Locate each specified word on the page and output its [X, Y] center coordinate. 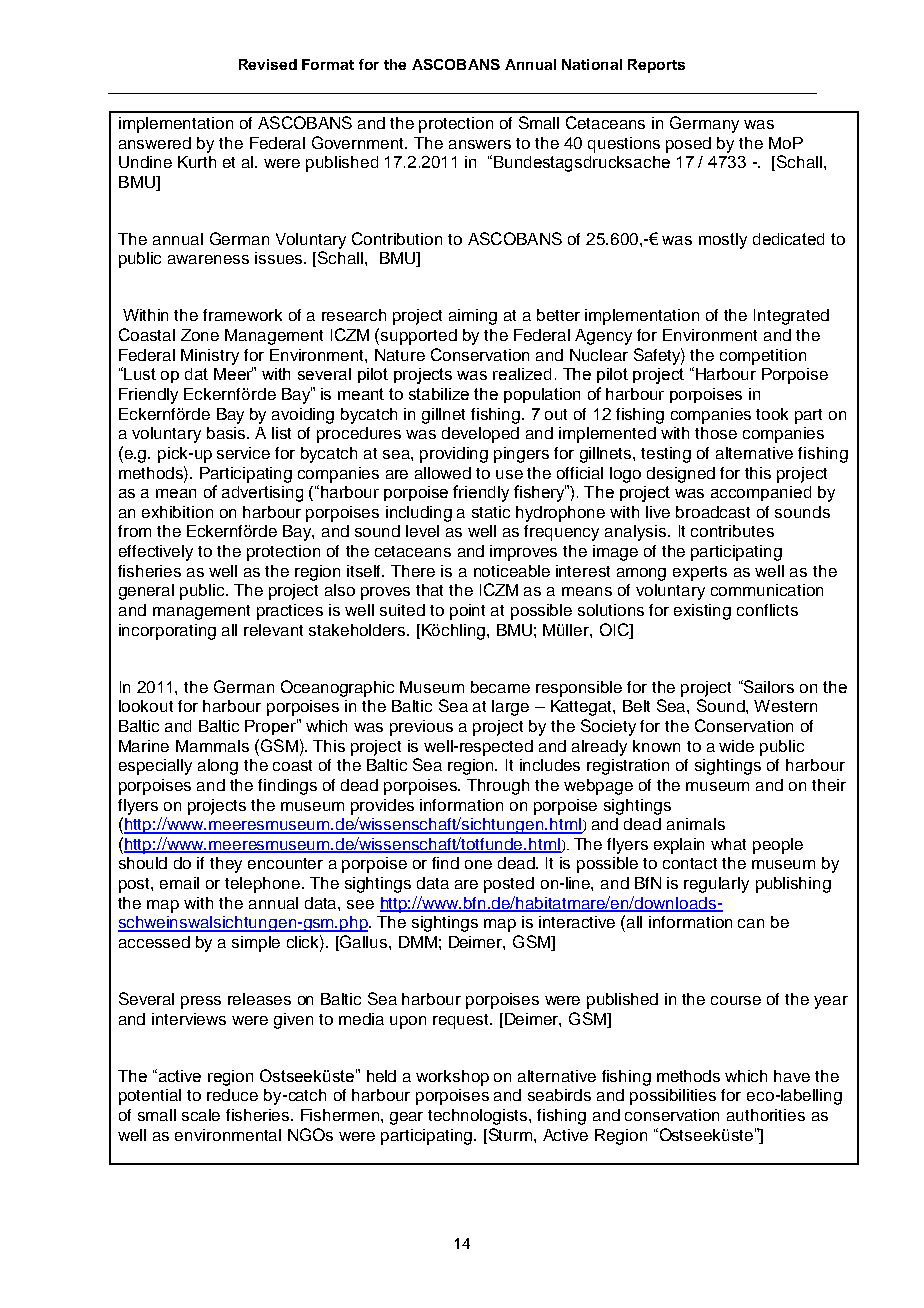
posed [688, 145]
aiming [473, 317]
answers [480, 144]
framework [242, 315]
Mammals [212, 746]
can [751, 923]
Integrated [791, 317]
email [179, 883]
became [500, 687]
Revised [268, 64]
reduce [232, 1095]
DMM [418, 942]
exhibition [177, 512]
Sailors [768, 686]
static [491, 512]
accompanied [761, 493]
